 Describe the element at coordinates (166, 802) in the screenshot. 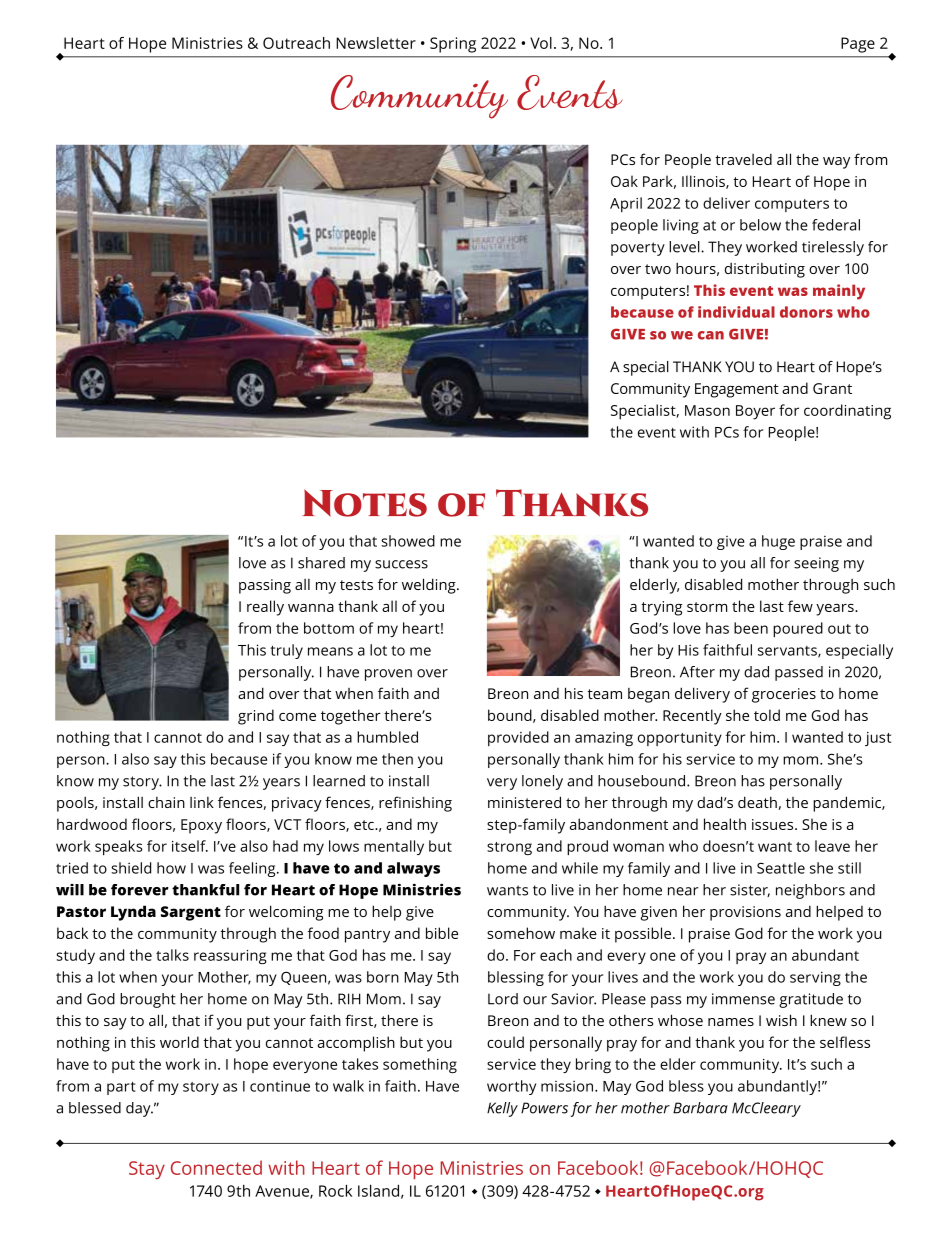

I see `chain` at that location.
